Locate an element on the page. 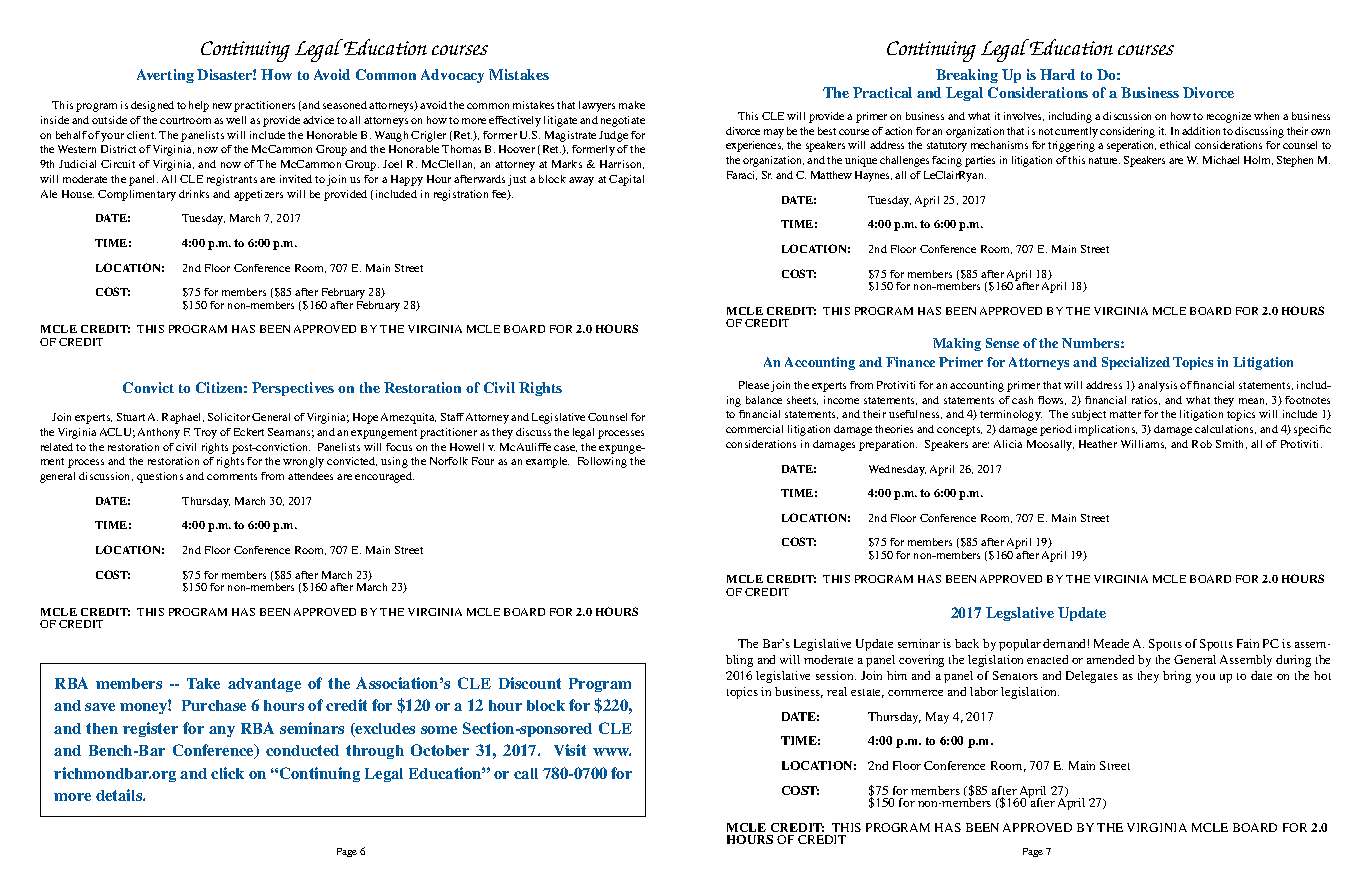 The image size is (1372, 887). click is located at coordinates (227, 773).
